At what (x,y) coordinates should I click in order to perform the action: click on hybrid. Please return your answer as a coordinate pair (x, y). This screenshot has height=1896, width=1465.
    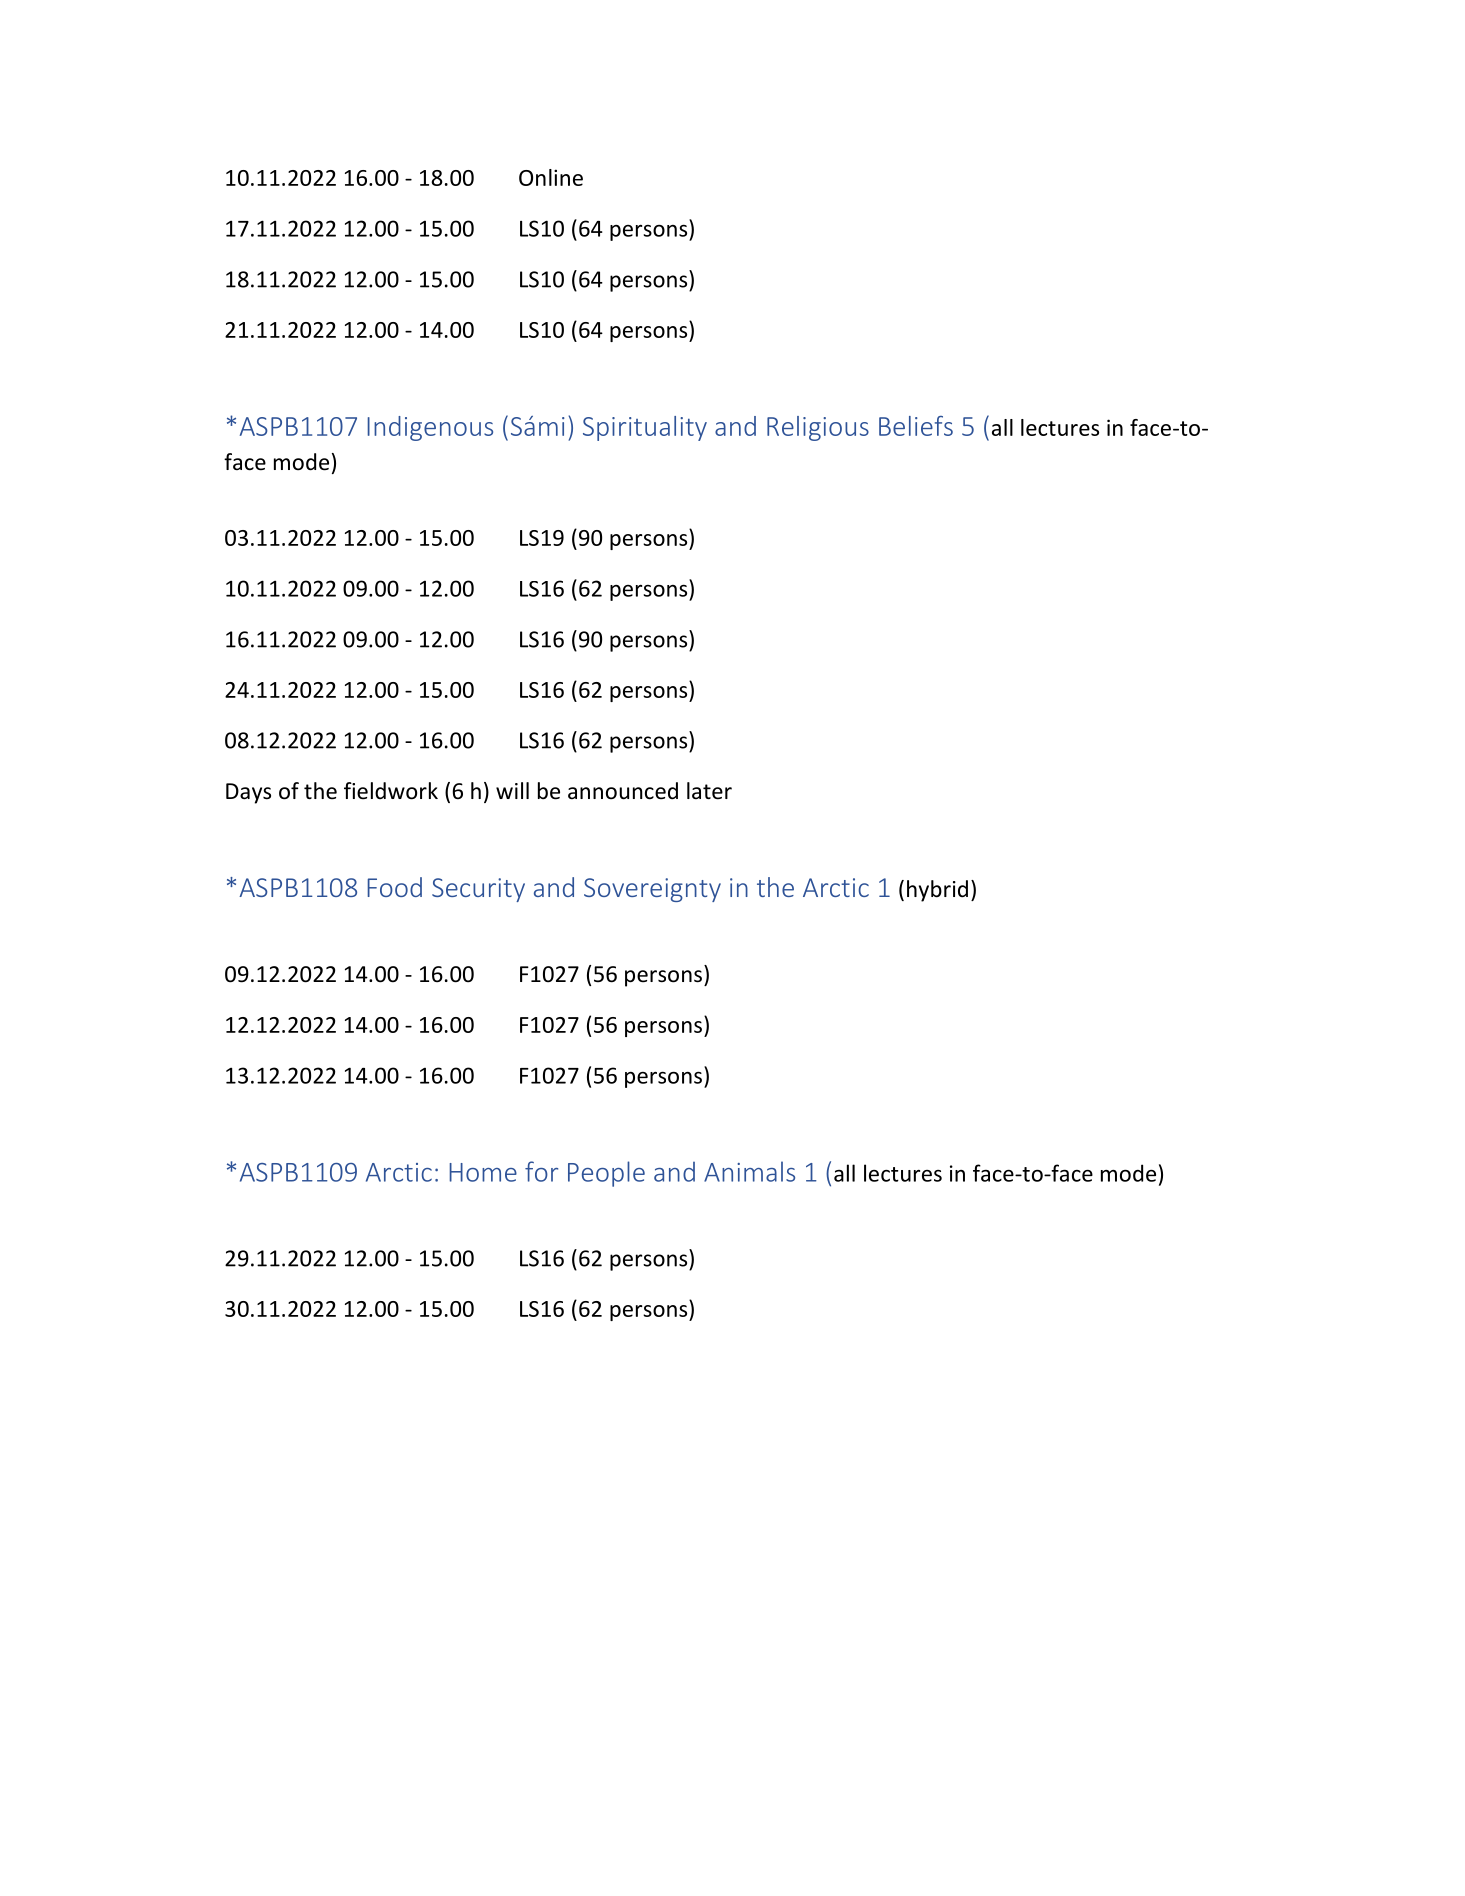
    Looking at the image, I should click on (937, 891).
